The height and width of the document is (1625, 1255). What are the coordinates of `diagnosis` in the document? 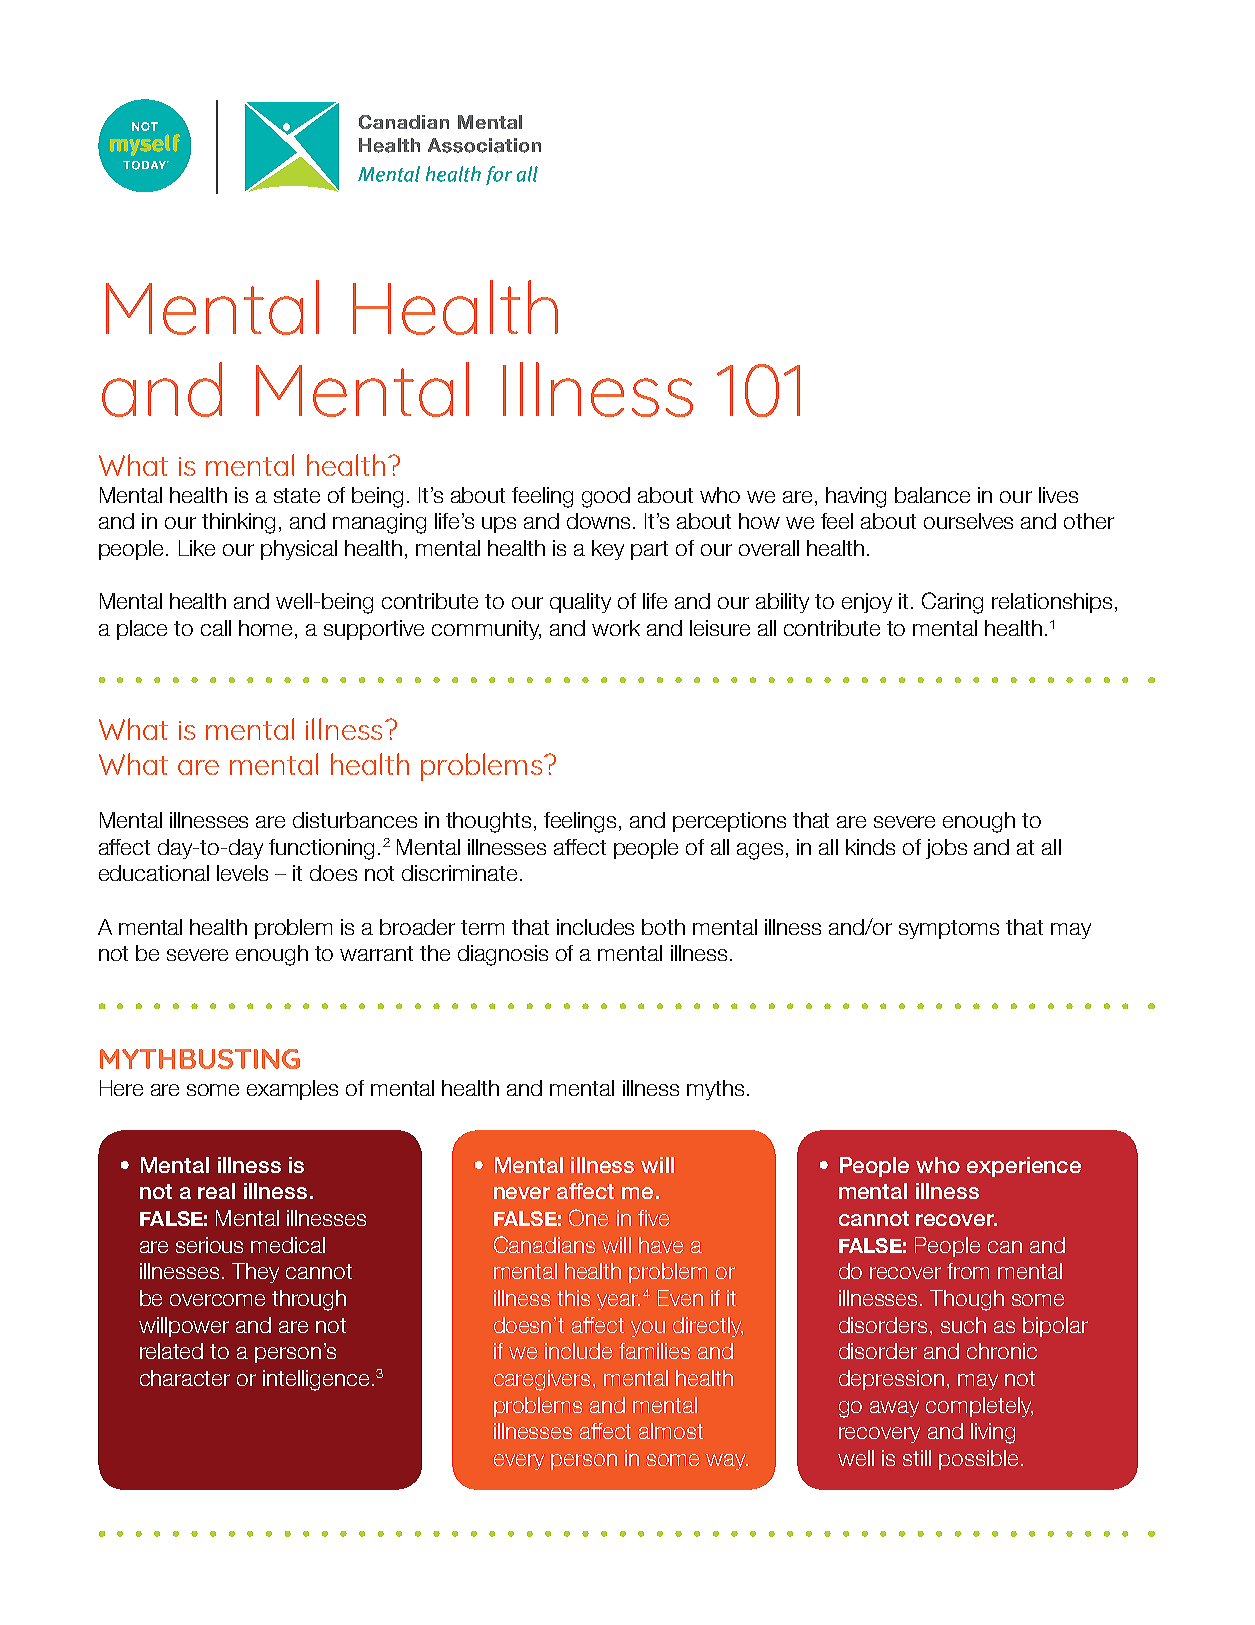 It's located at (503, 955).
